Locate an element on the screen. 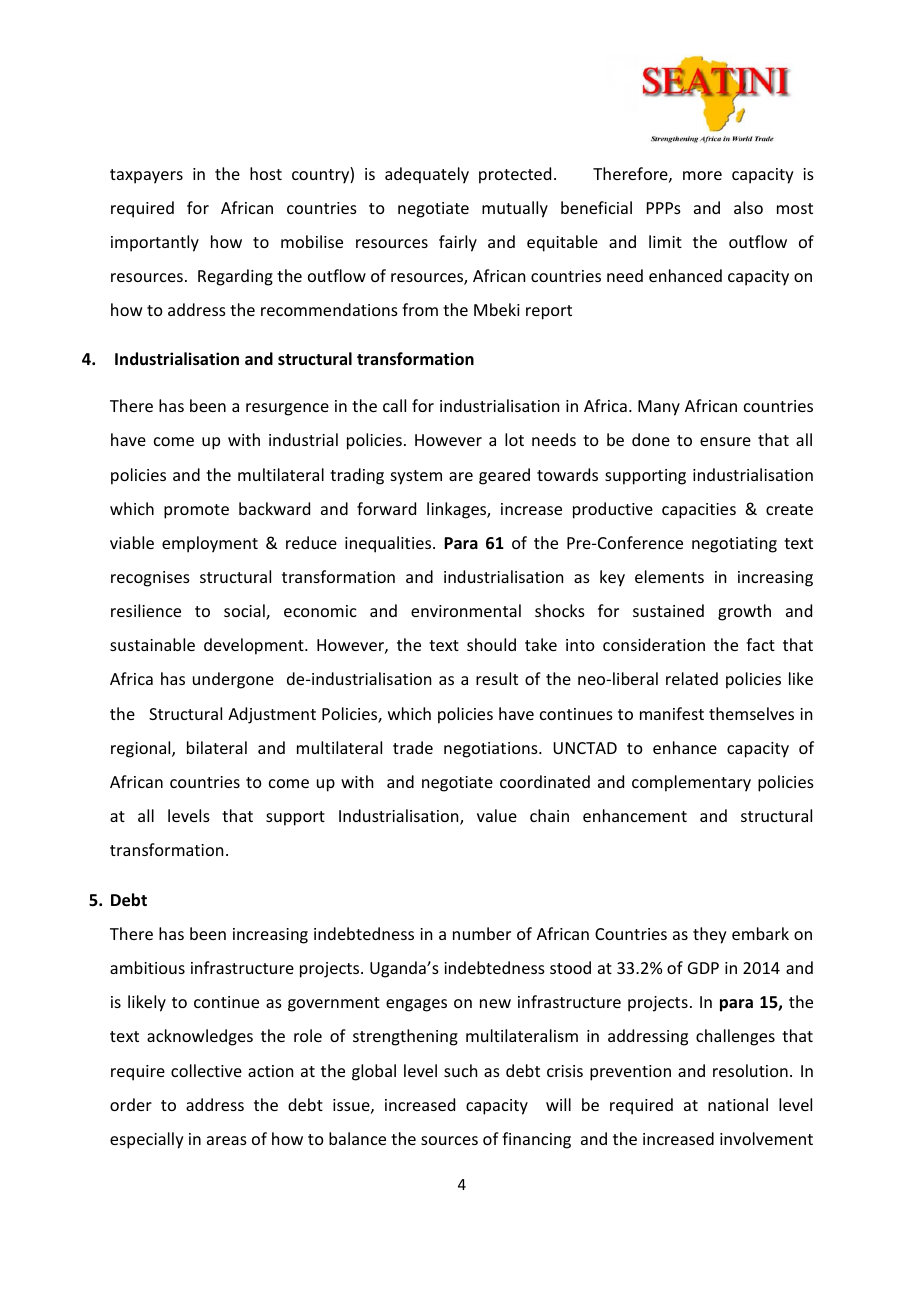 The image size is (924, 1308). complementary is located at coordinates (691, 783).
